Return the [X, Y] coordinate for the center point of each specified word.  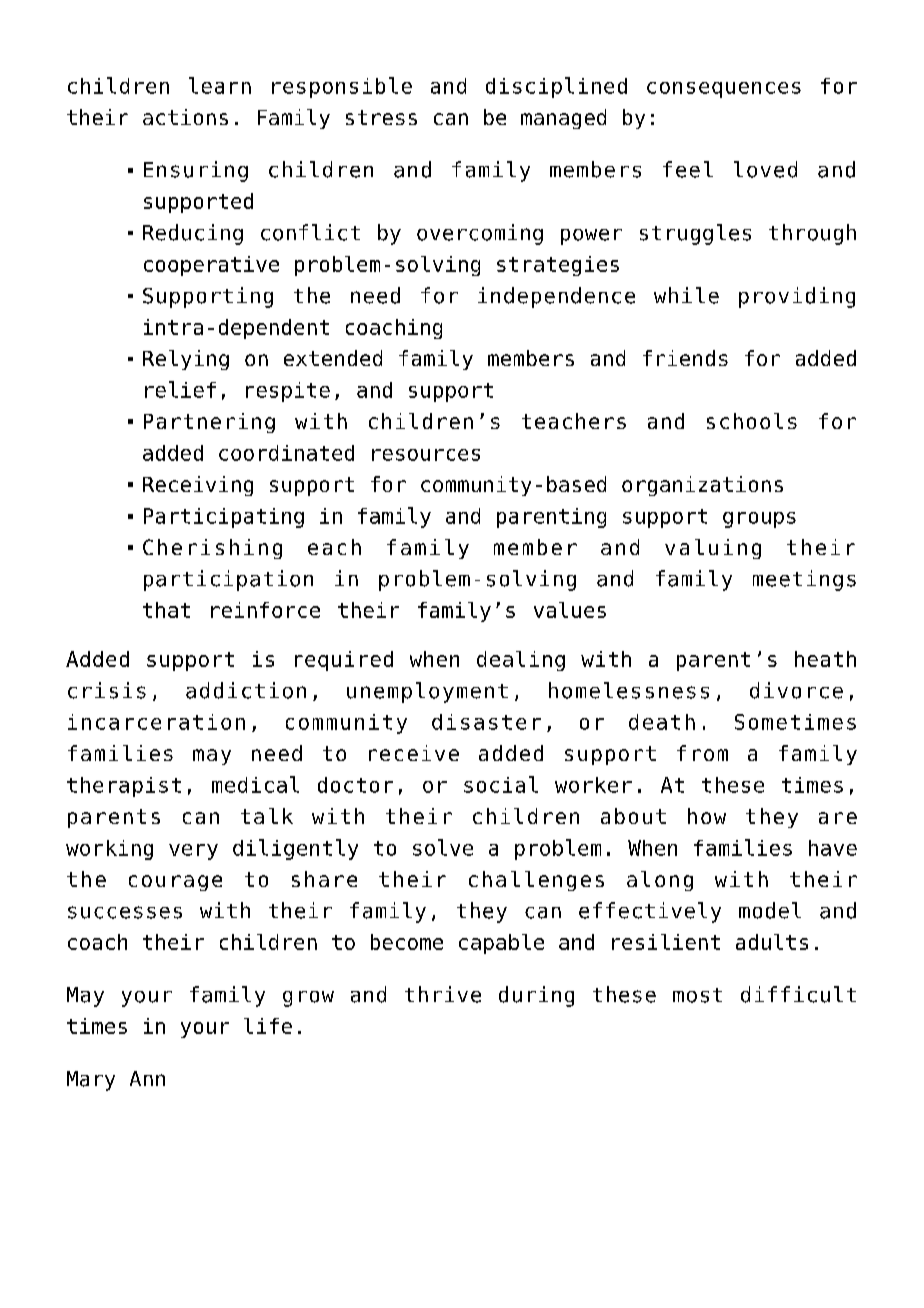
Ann [147, 1078]
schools [752, 421]
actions [185, 117]
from [702, 753]
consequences [724, 90]
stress [381, 117]
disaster [486, 722]
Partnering [209, 423]
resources [426, 455]
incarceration [156, 722]
